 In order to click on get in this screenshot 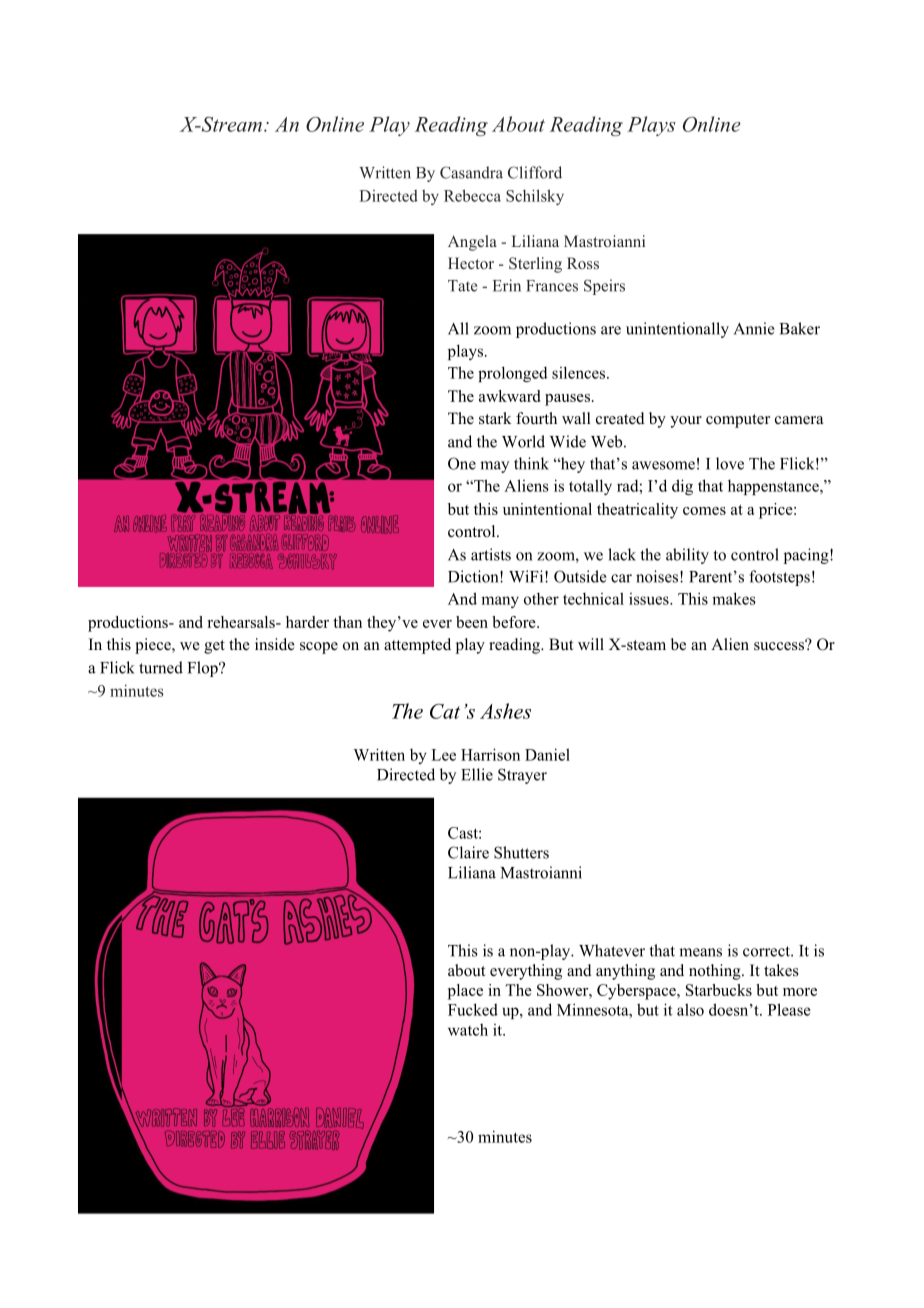, I will do `click(214, 647)`.
